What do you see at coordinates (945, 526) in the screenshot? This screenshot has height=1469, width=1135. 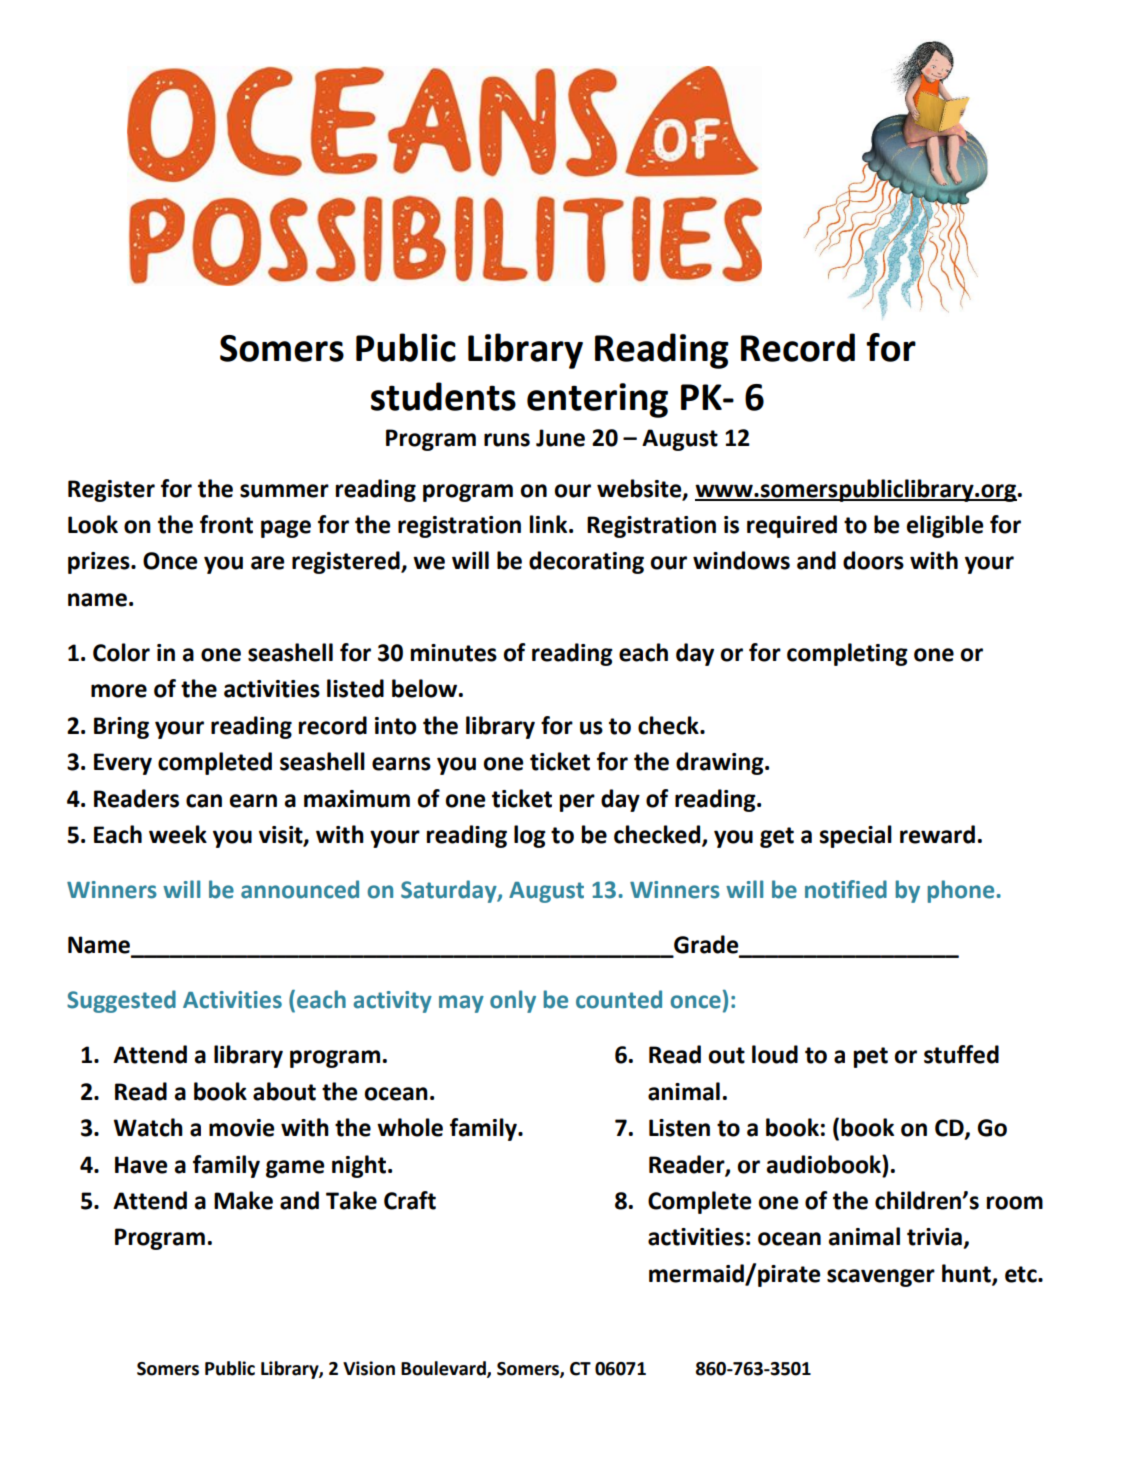 I see `eligible` at bounding box center [945, 526].
